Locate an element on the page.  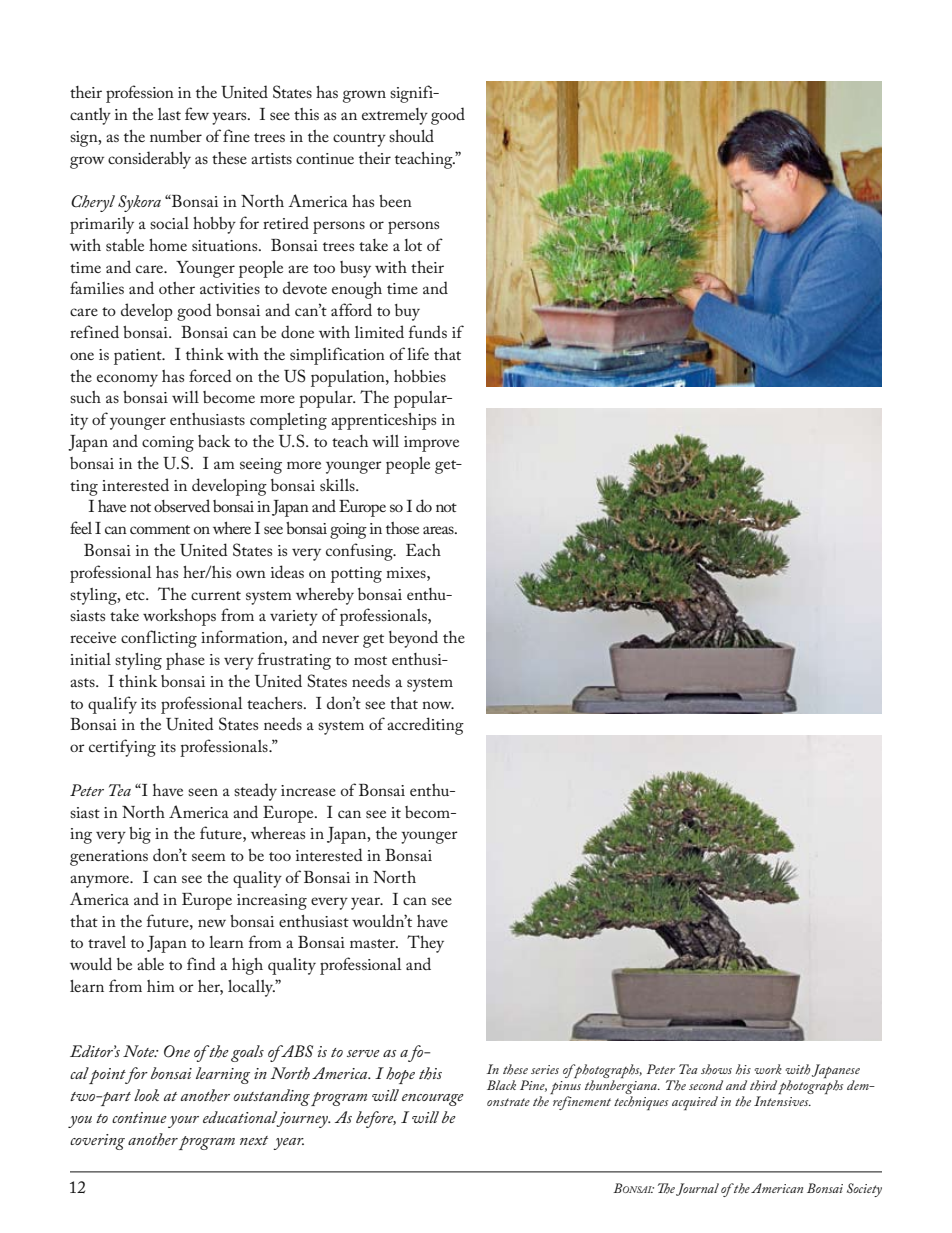
your is located at coordinates (183, 1122).
